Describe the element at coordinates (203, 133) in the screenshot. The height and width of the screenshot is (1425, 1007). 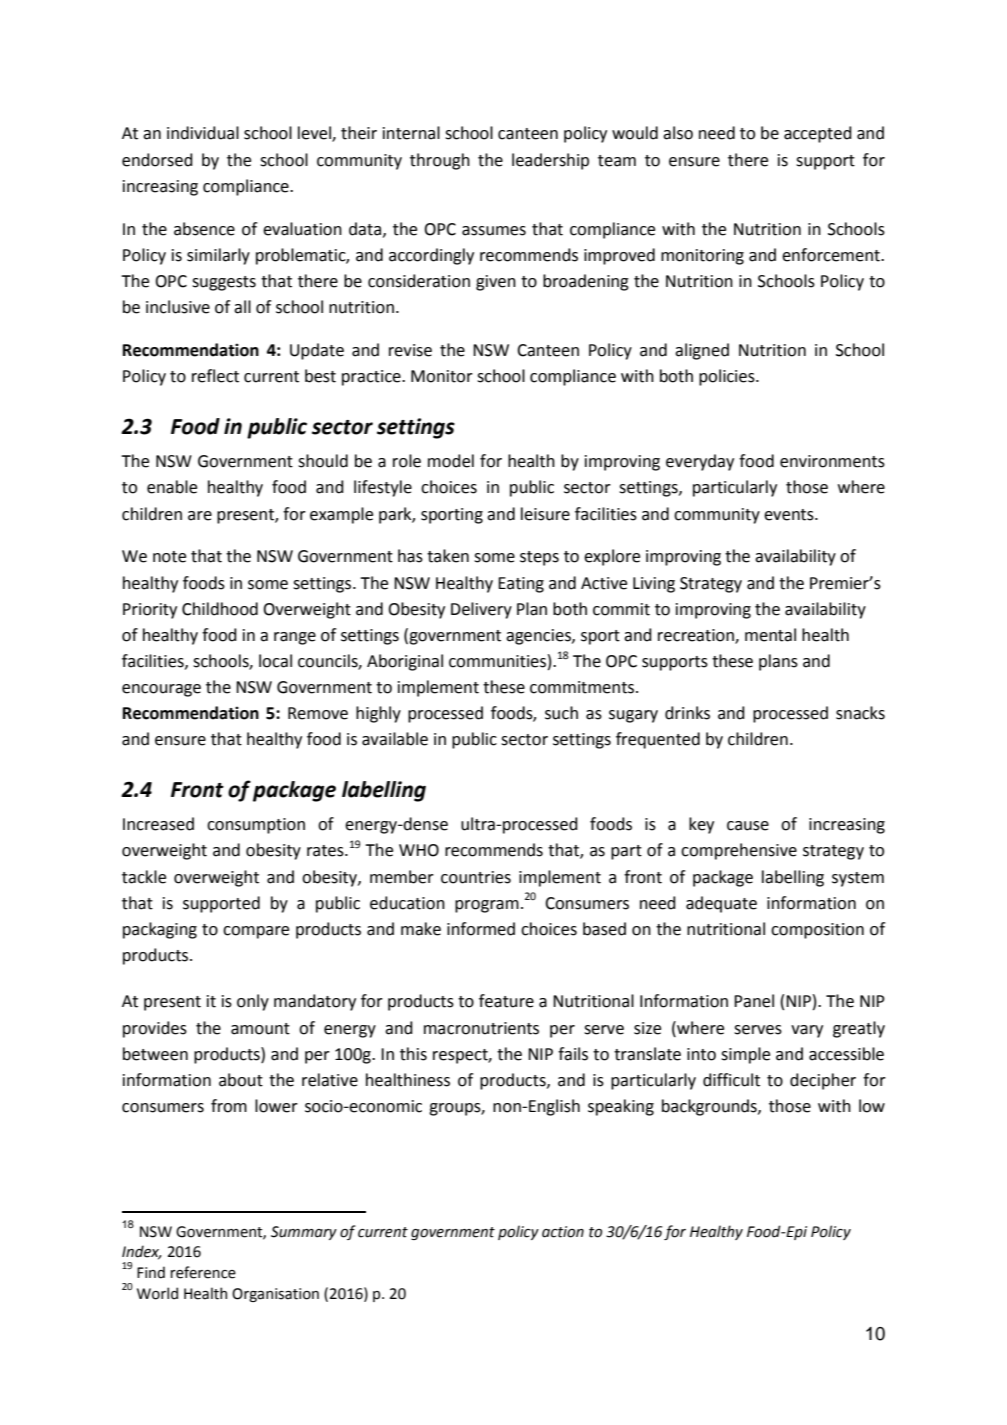
I see `individual` at that location.
